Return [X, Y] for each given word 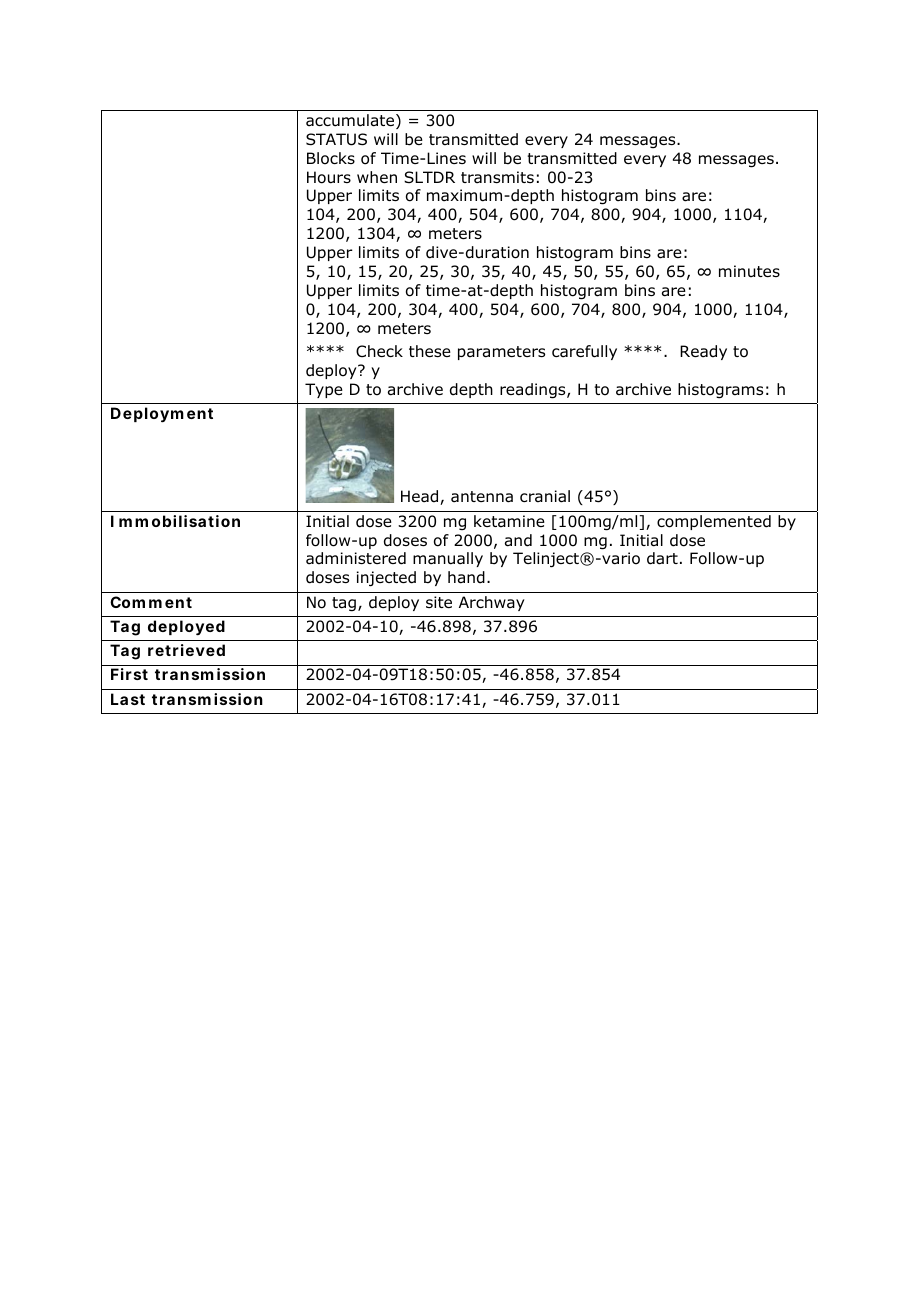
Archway [492, 603]
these [430, 351]
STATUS [336, 139]
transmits [497, 177]
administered [356, 558]
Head [421, 497]
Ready [703, 352]
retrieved [186, 650]
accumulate [351, 121]
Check [379, 351]
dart [662, 558]
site [439, 602]
